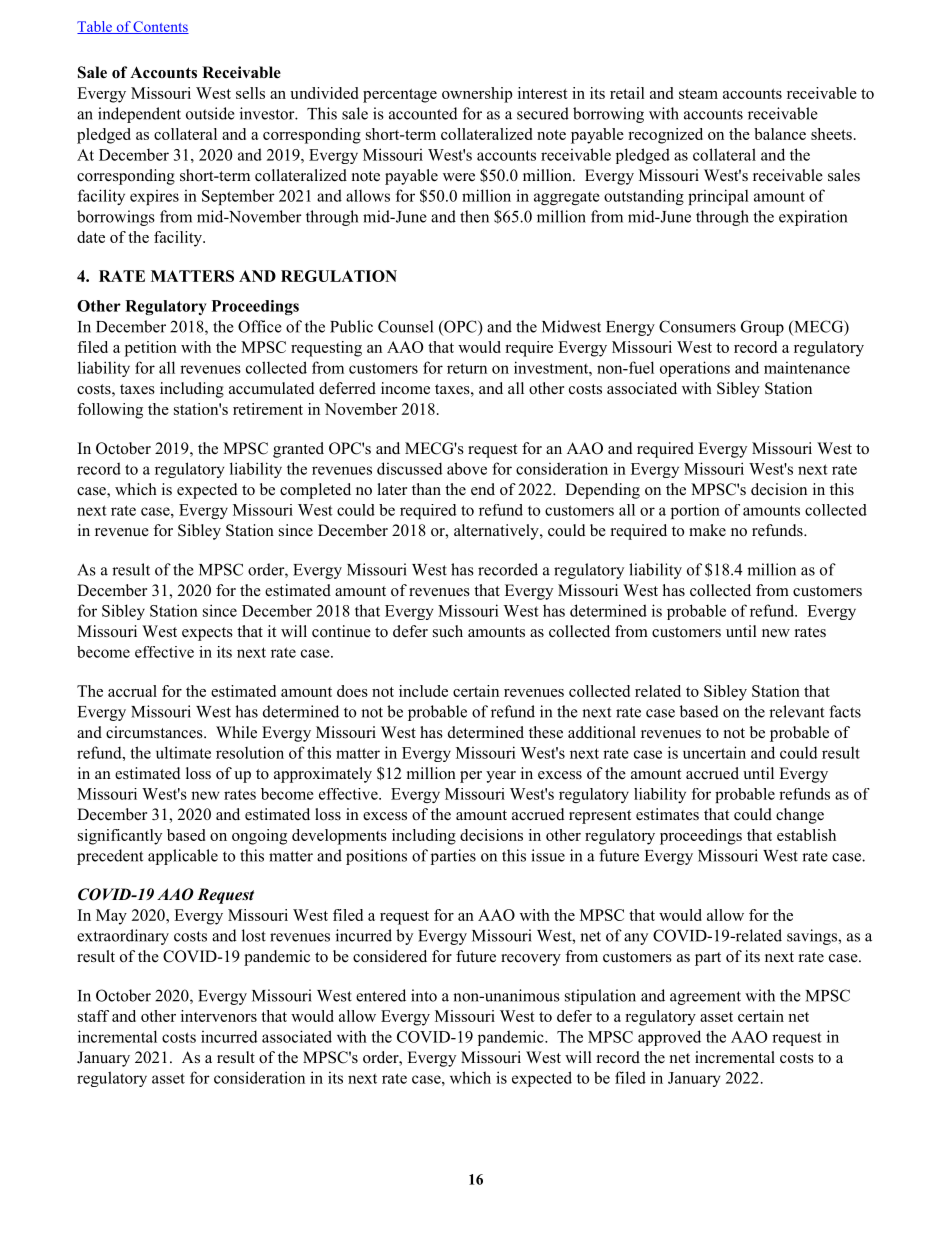 The image size is (952, 1233). Describe the element at coordinates (807, 368) in the page. I see `maintenance` at that location.
